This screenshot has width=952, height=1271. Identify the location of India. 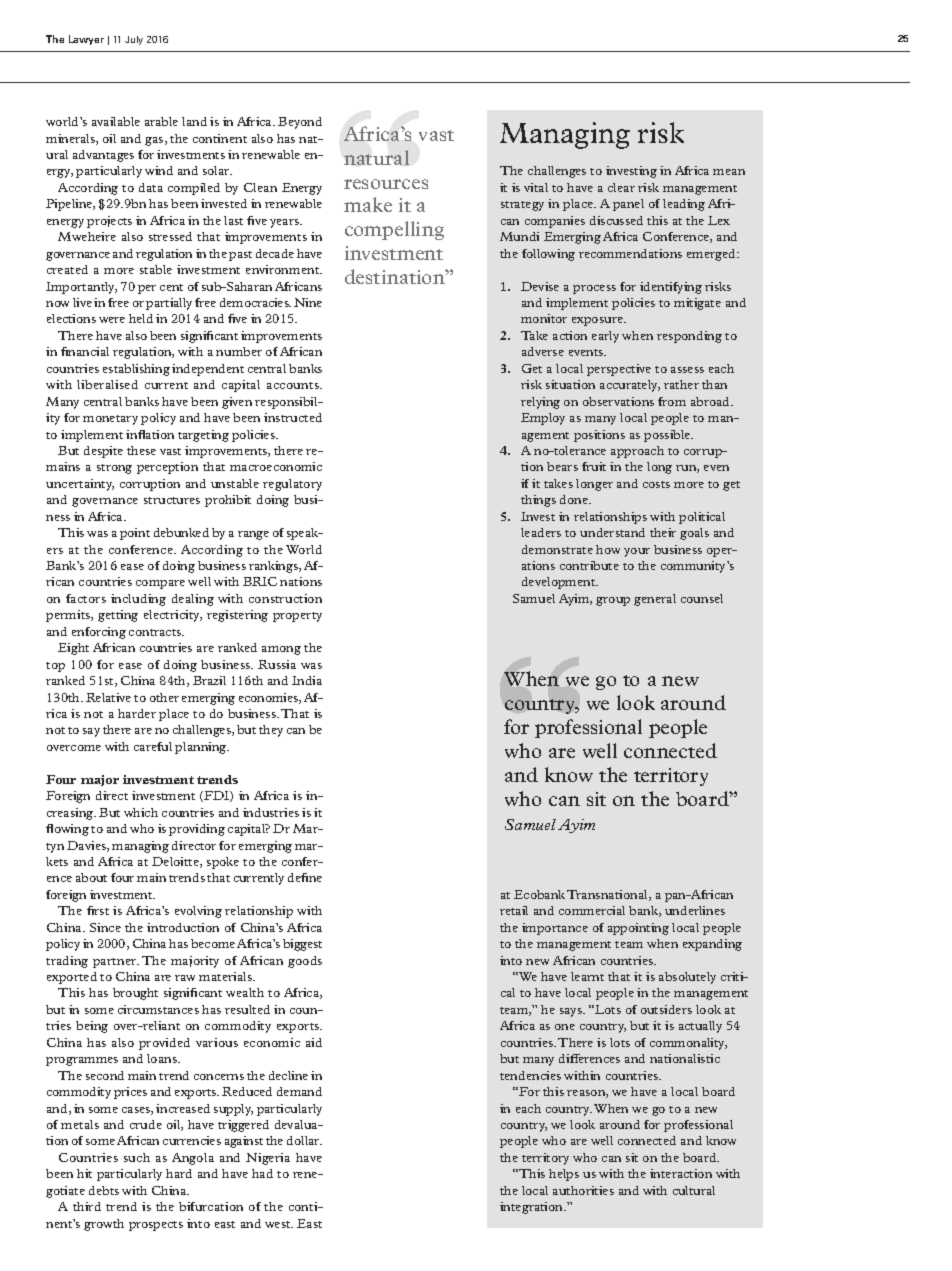
(307, 680).
